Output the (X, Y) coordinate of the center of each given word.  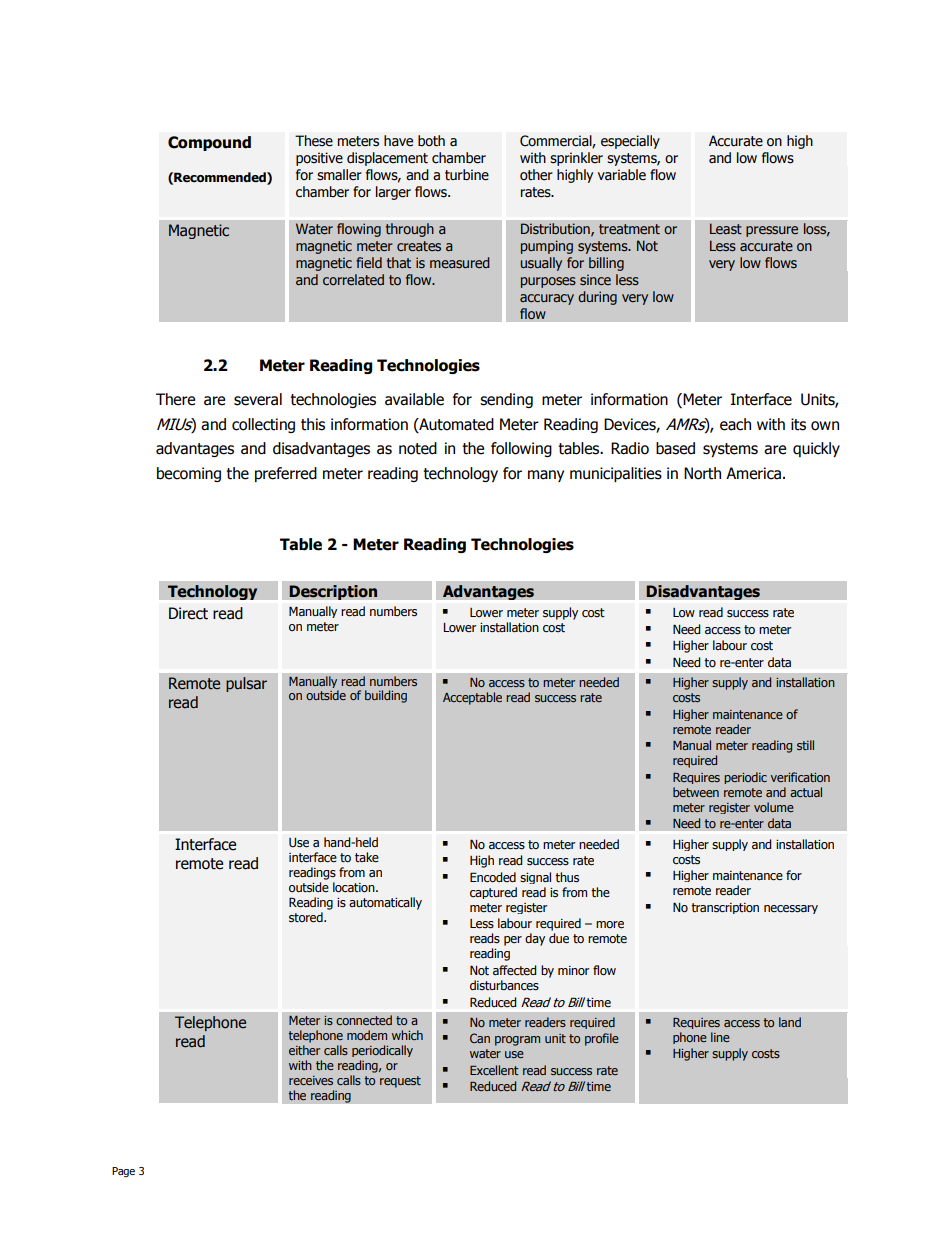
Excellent (494, 1070)
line (720, 1037)
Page (123, 1172)
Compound (209, 143)
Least (726, 228)
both (431, 141)
